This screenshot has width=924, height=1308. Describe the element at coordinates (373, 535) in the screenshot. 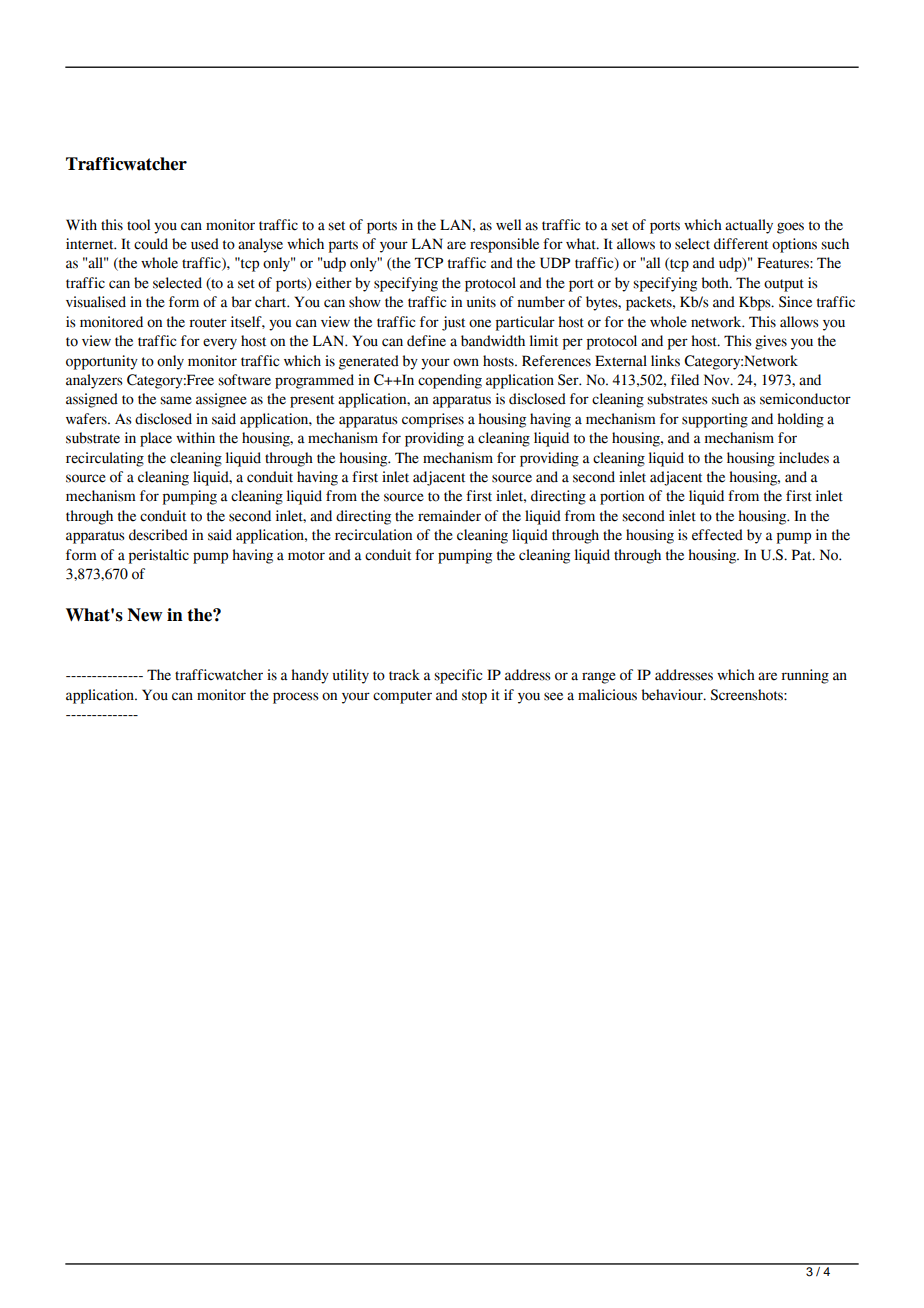

I see `recirculation` at that location.
